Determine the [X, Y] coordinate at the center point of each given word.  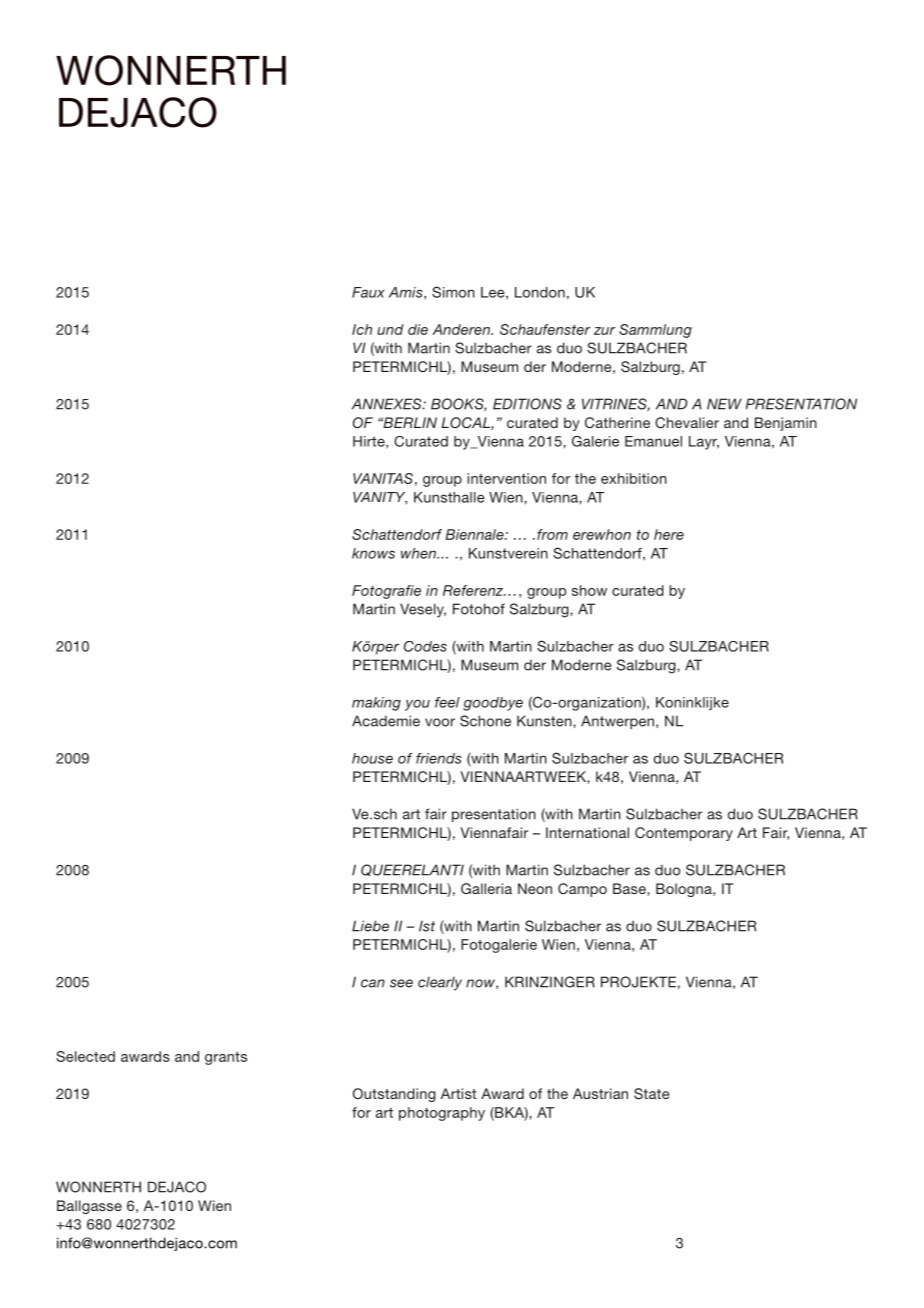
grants [226, 1058]
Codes [425, 646]
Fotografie [386, 592]
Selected [85, 1056]
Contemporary [684, 834]
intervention [506, 478]
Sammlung [655, 331]
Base [630, 888]
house [372, 758]
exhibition [634, 478]
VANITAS [383, 478]
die [418, 329]
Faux [368, 292]
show [589, 590]
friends [439, 758]
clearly [440, 984]
